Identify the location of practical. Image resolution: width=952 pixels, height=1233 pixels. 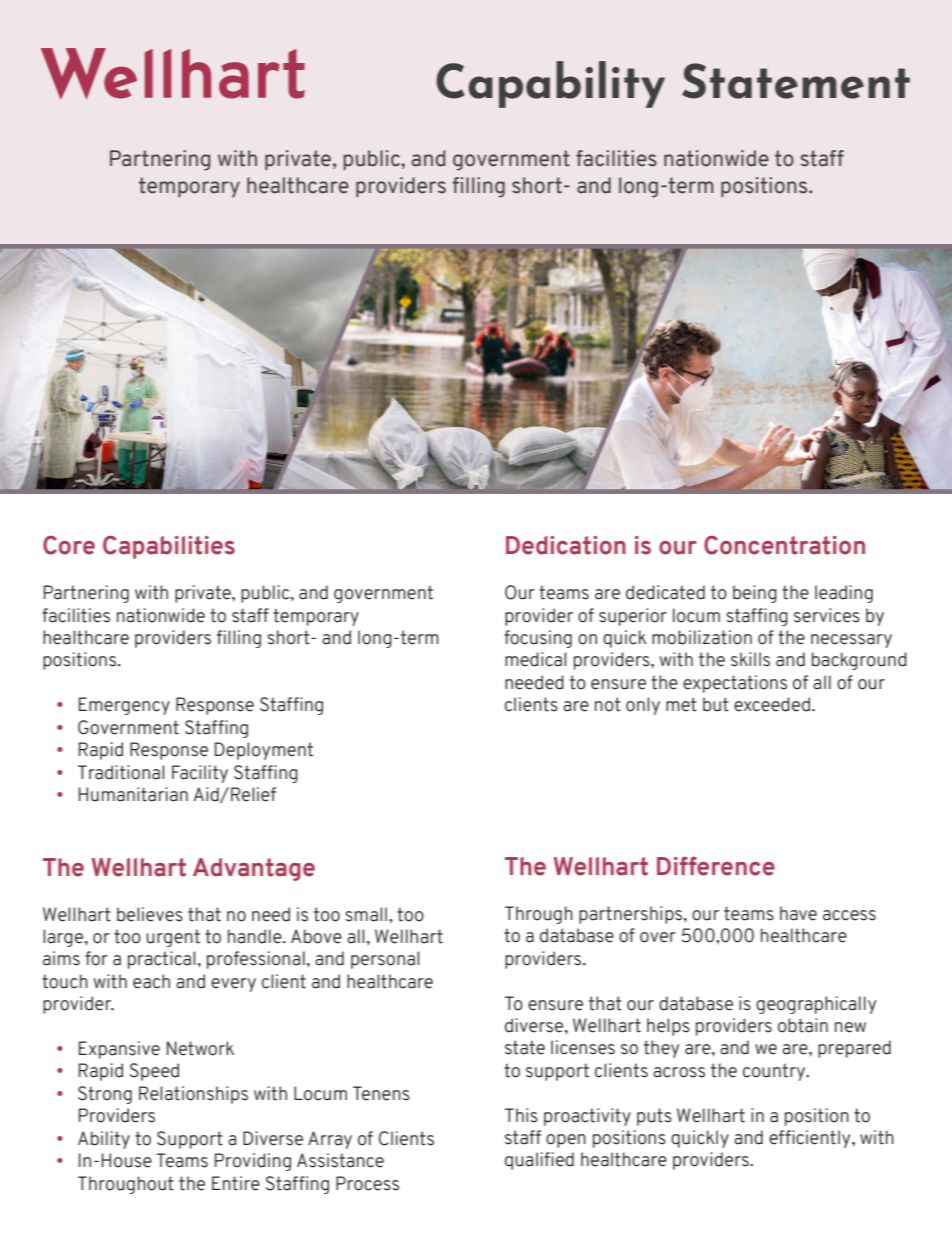
(161, 960).
